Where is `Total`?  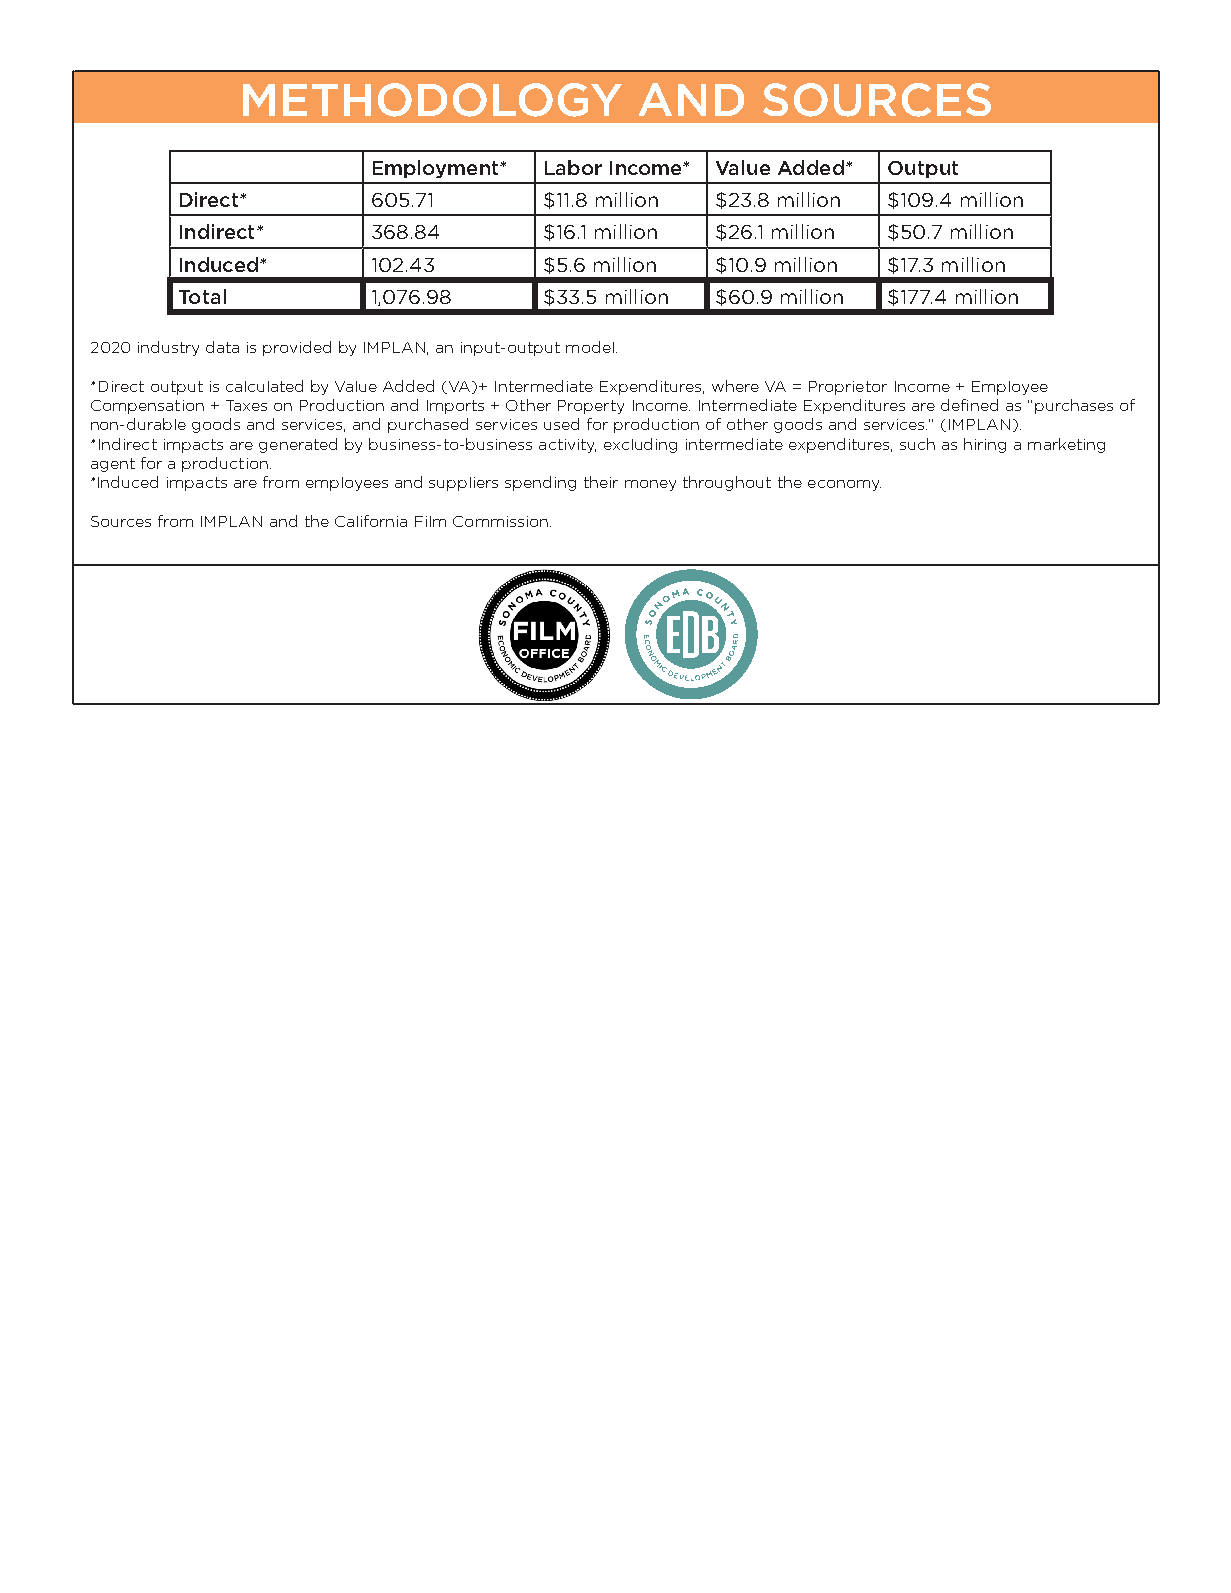 Total is located at coordinates (202, 296).
